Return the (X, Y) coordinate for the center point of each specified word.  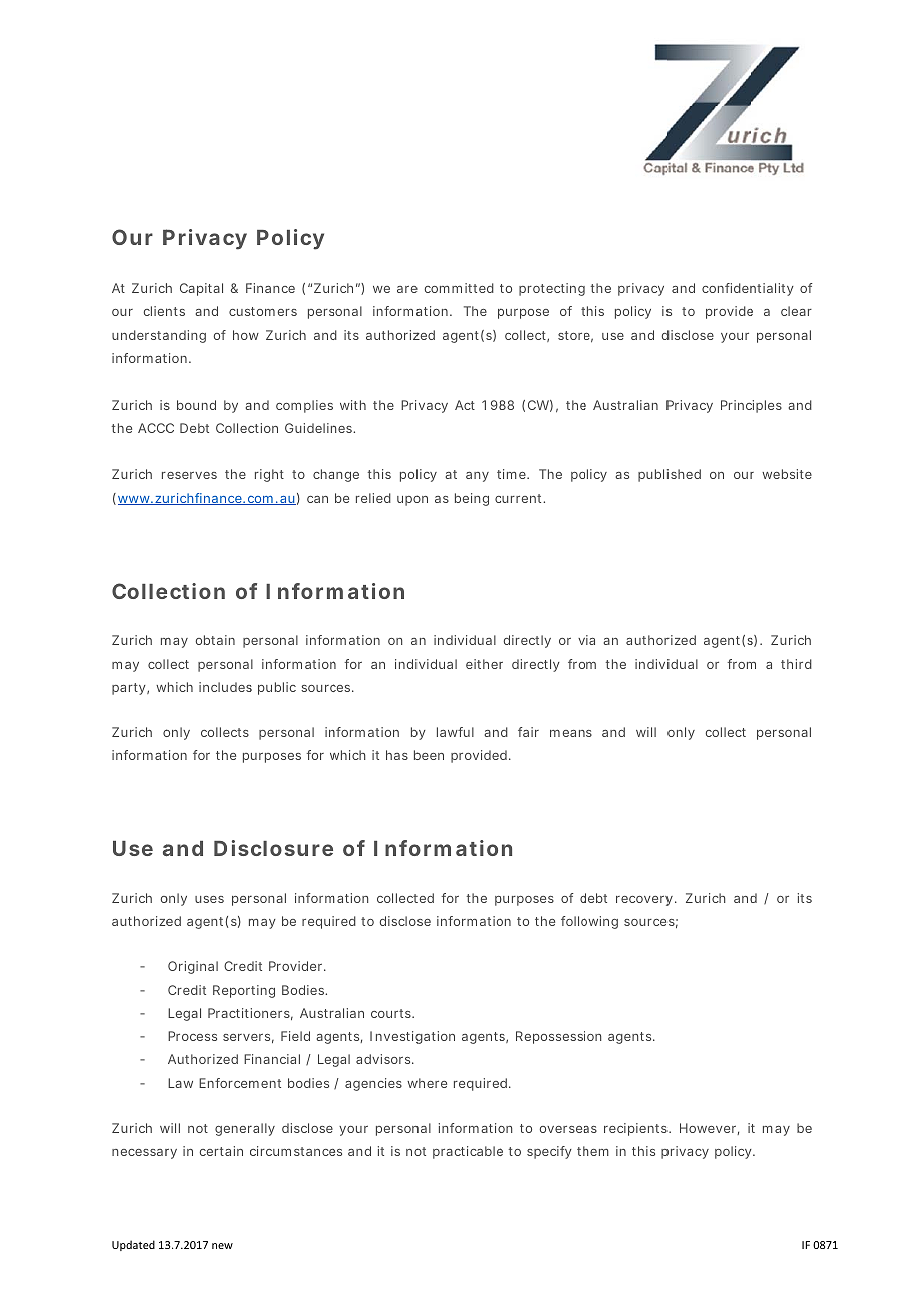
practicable (468, 1152)
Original (193, 967)
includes (225, 687)
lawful (455, 732)
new (222, 1246)
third (796, 664)
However (709, 1129)
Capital (201, 289)
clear (796, 311)
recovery (644, 901)
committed (459, 288)
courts (392, 1013)
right (269, 475)
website (787, 474)
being (472, 499)
